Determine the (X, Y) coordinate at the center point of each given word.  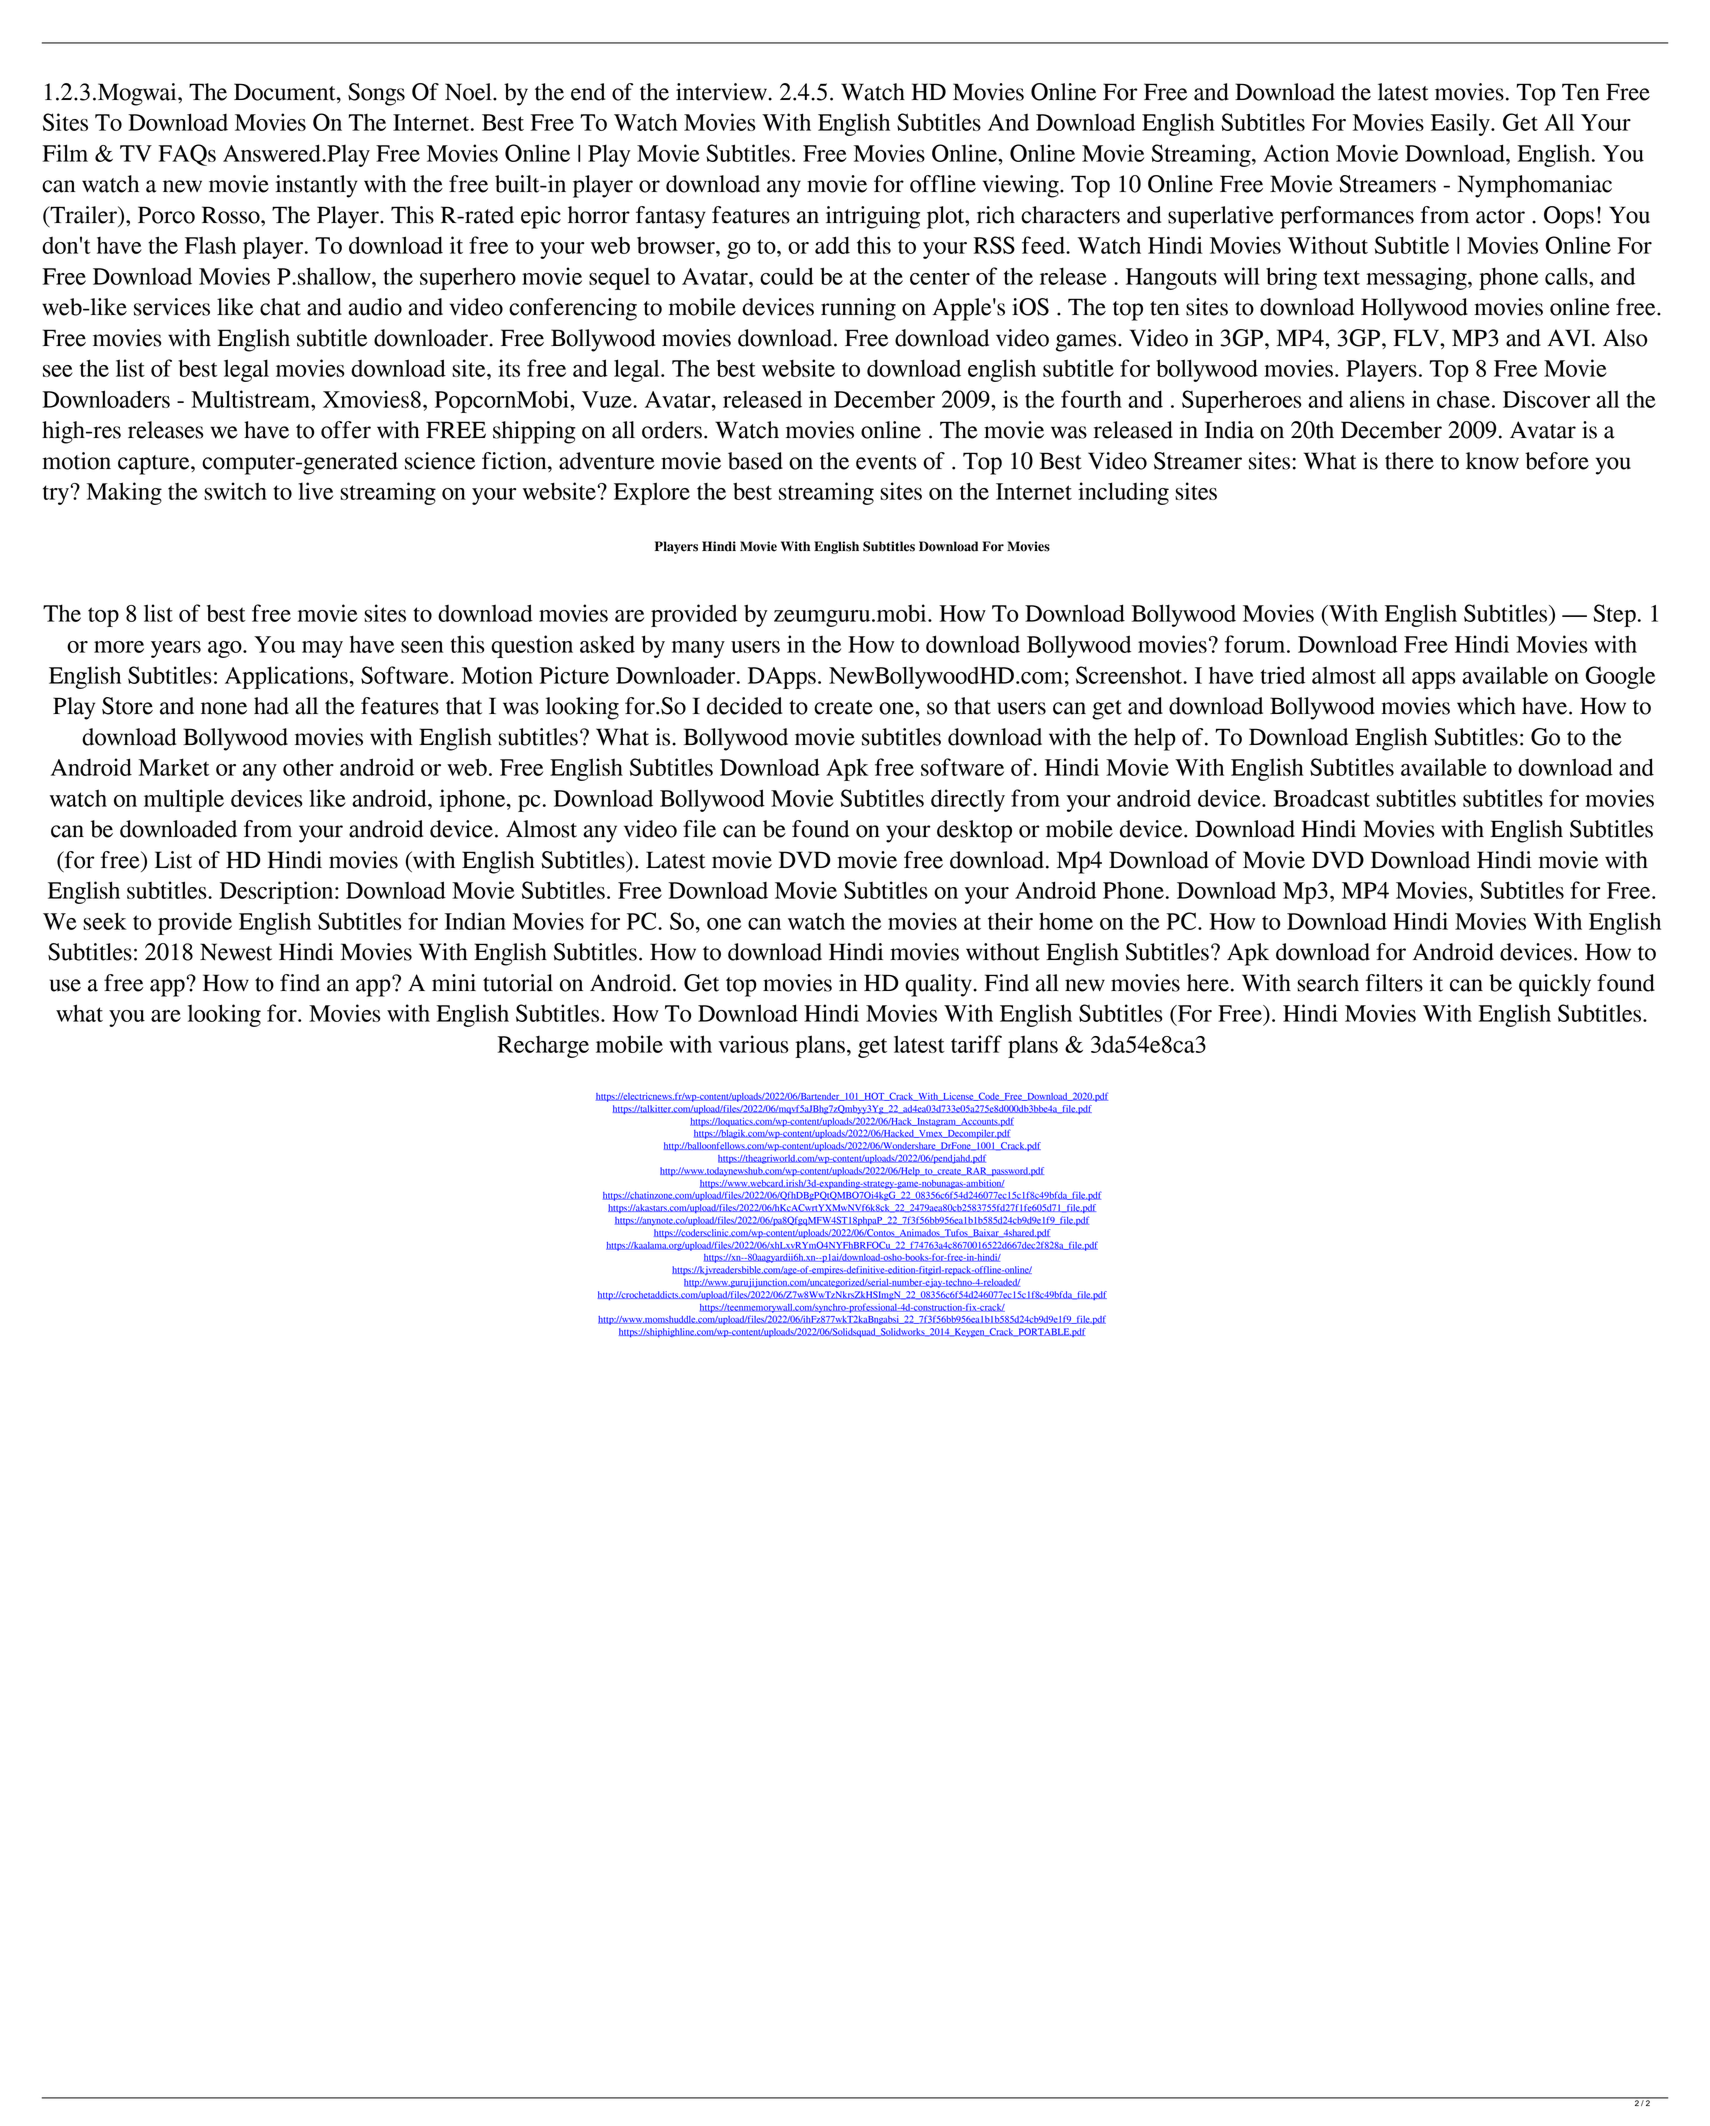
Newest (236, 952)
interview (722, 92)
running (858, 309)
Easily (1461, 124)
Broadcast (1321, 798)
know (1492, 461)
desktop (974, 831)
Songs (376, 94)
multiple (184, 800)
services (172, 307)
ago (226, 649)
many (698, 649)
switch (235, 491)
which (1486, 706)
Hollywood (1414, 309)
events (886, 462)
